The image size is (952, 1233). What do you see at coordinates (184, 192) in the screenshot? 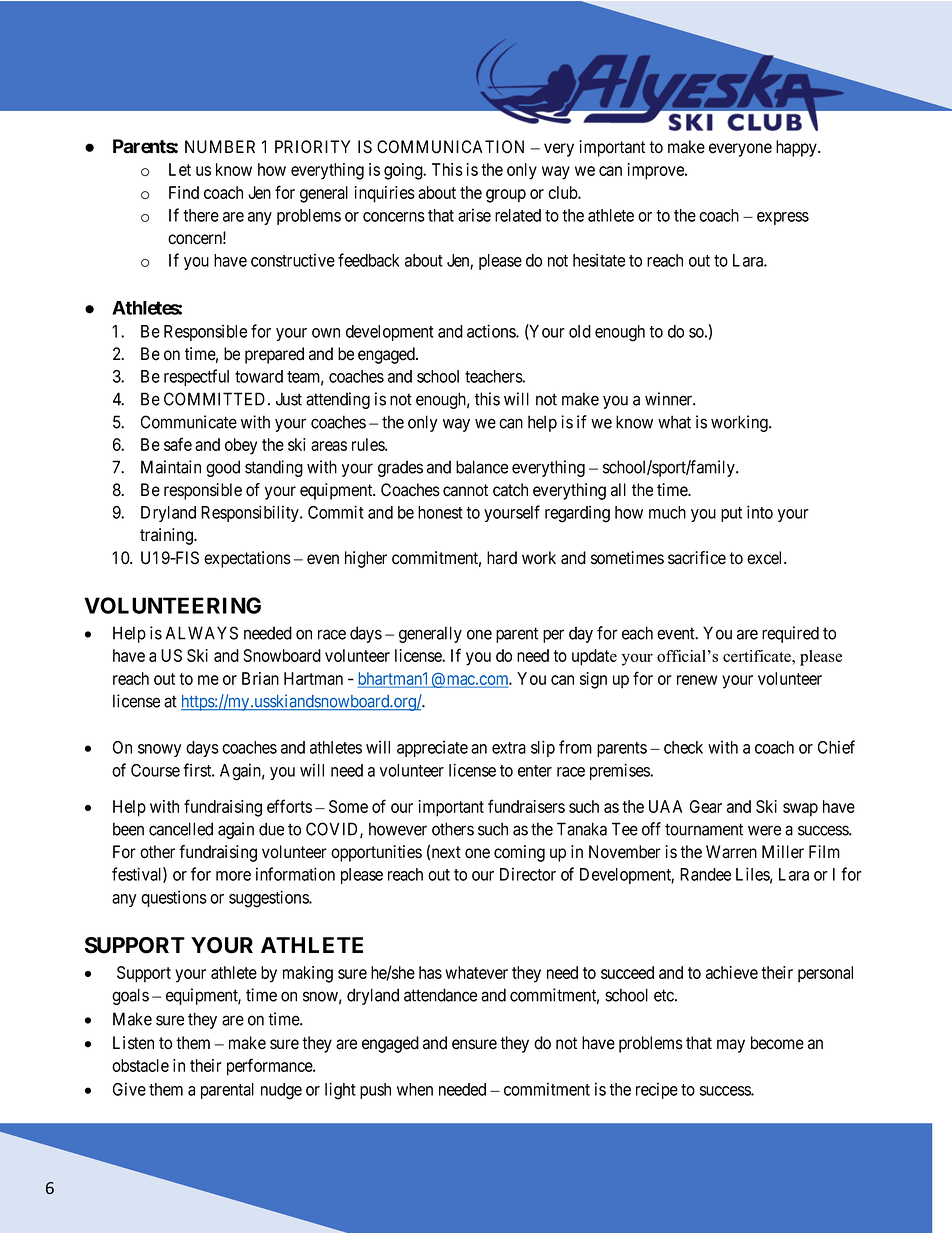
I see `Find` at bounding box center [184, 192].
